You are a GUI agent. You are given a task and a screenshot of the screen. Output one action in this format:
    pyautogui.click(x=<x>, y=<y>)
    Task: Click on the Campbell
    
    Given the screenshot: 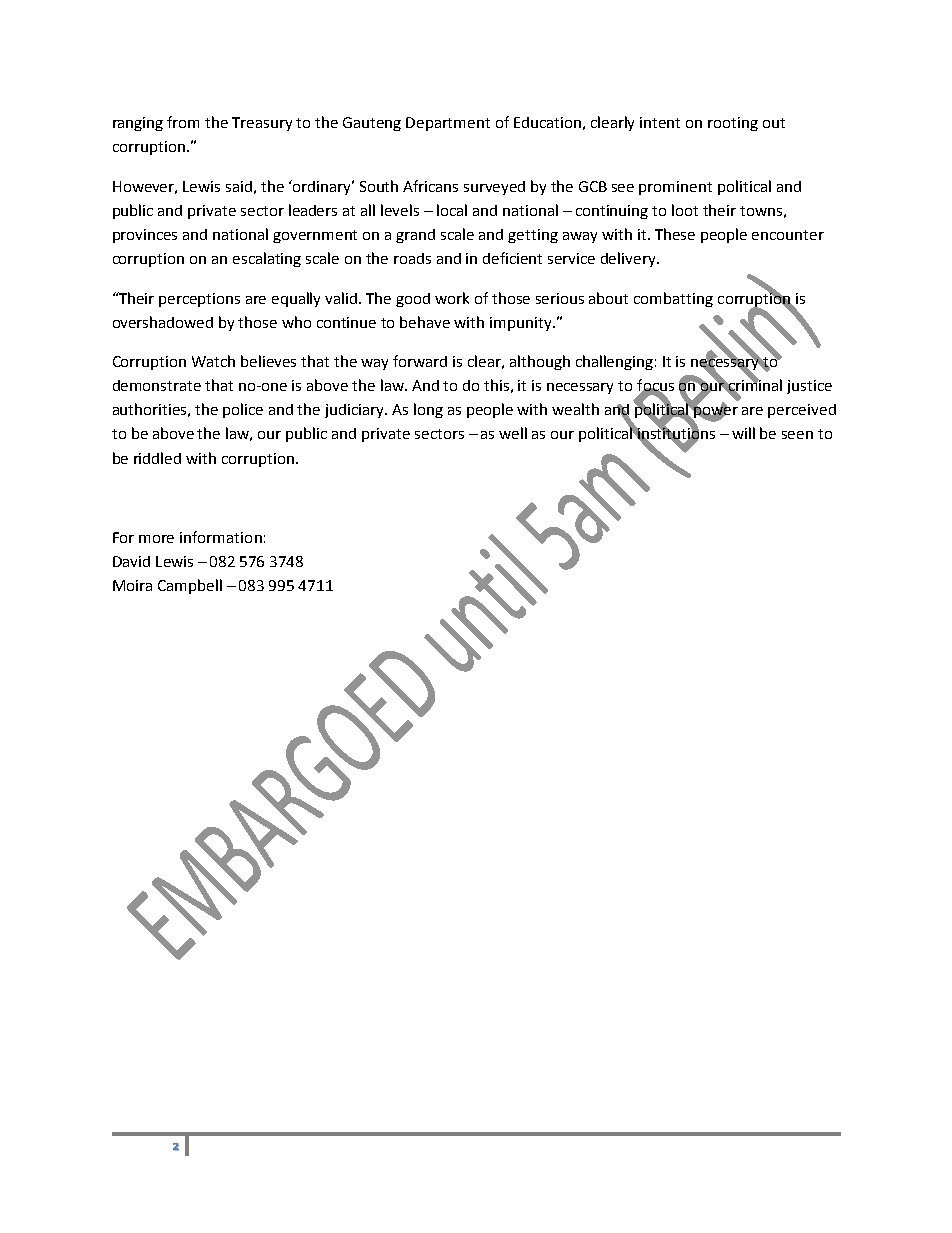 What is the action you would take?
    pyautogui.click(x=190, y=586)
